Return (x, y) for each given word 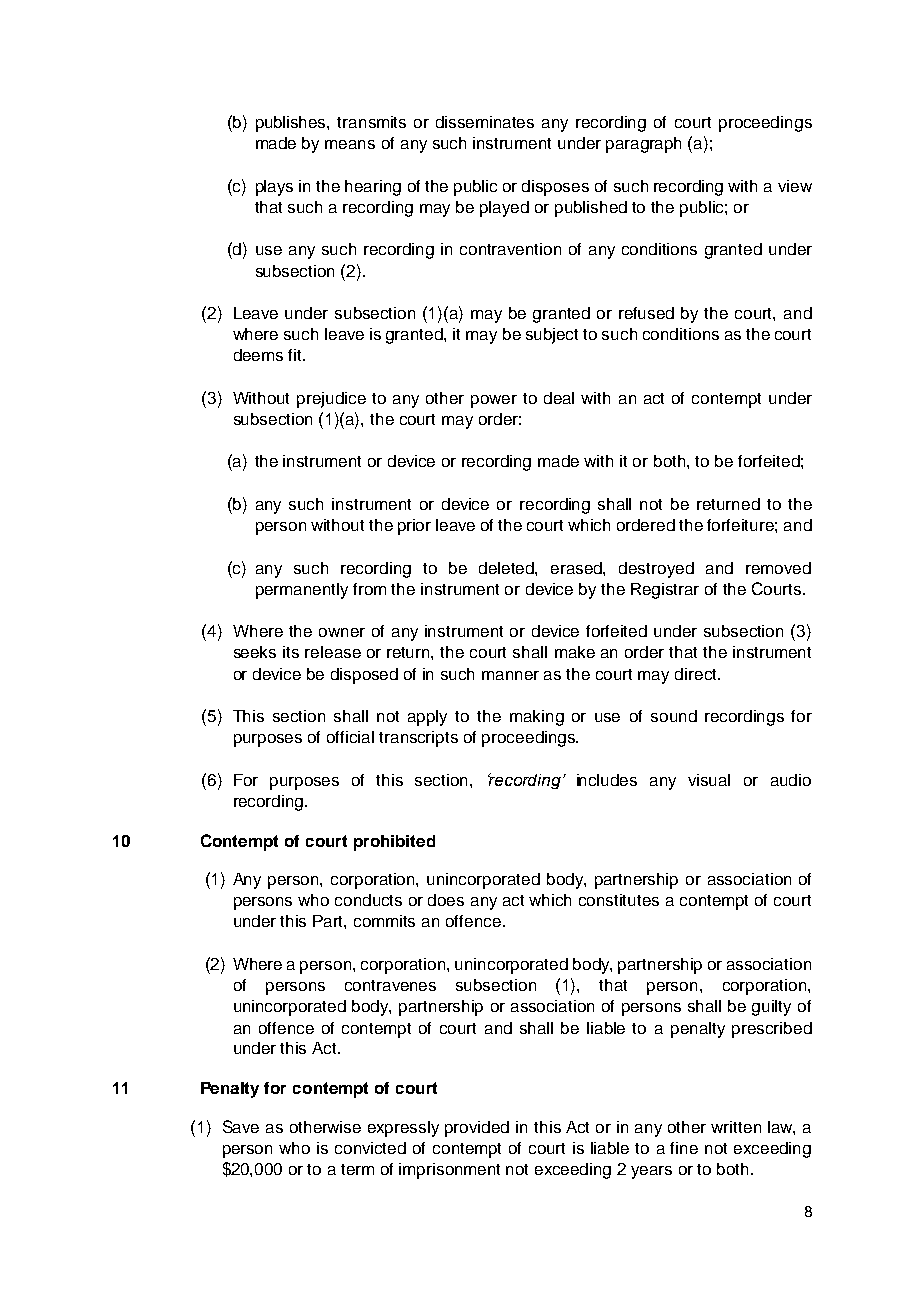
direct (697, 674)
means (350, 144)
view (795, 186)
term (357, 1169)
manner (510, 675)
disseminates (485, 122)
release (333, 652)
